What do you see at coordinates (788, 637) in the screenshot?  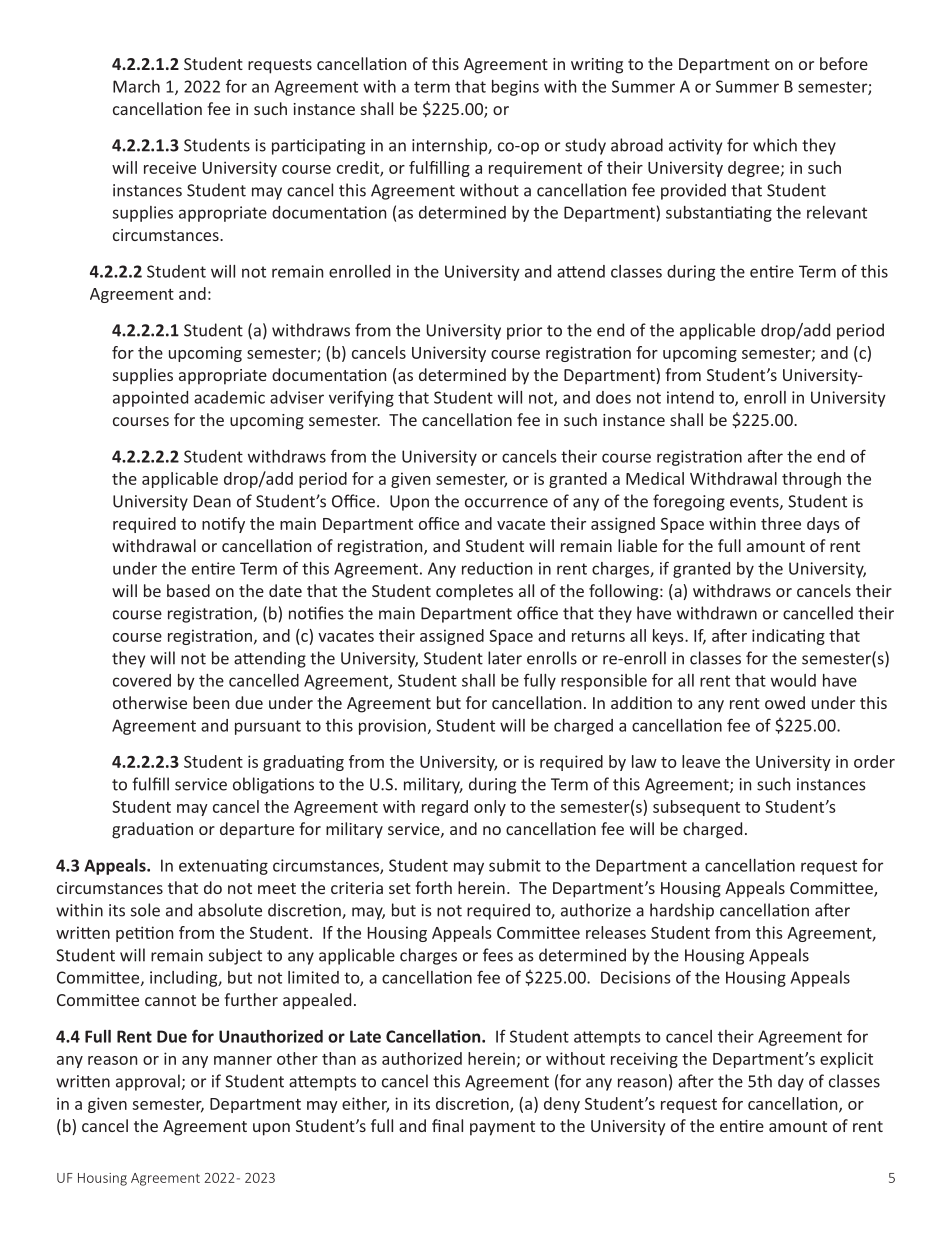 I see `indicating` at bounding box center [788, 637].
